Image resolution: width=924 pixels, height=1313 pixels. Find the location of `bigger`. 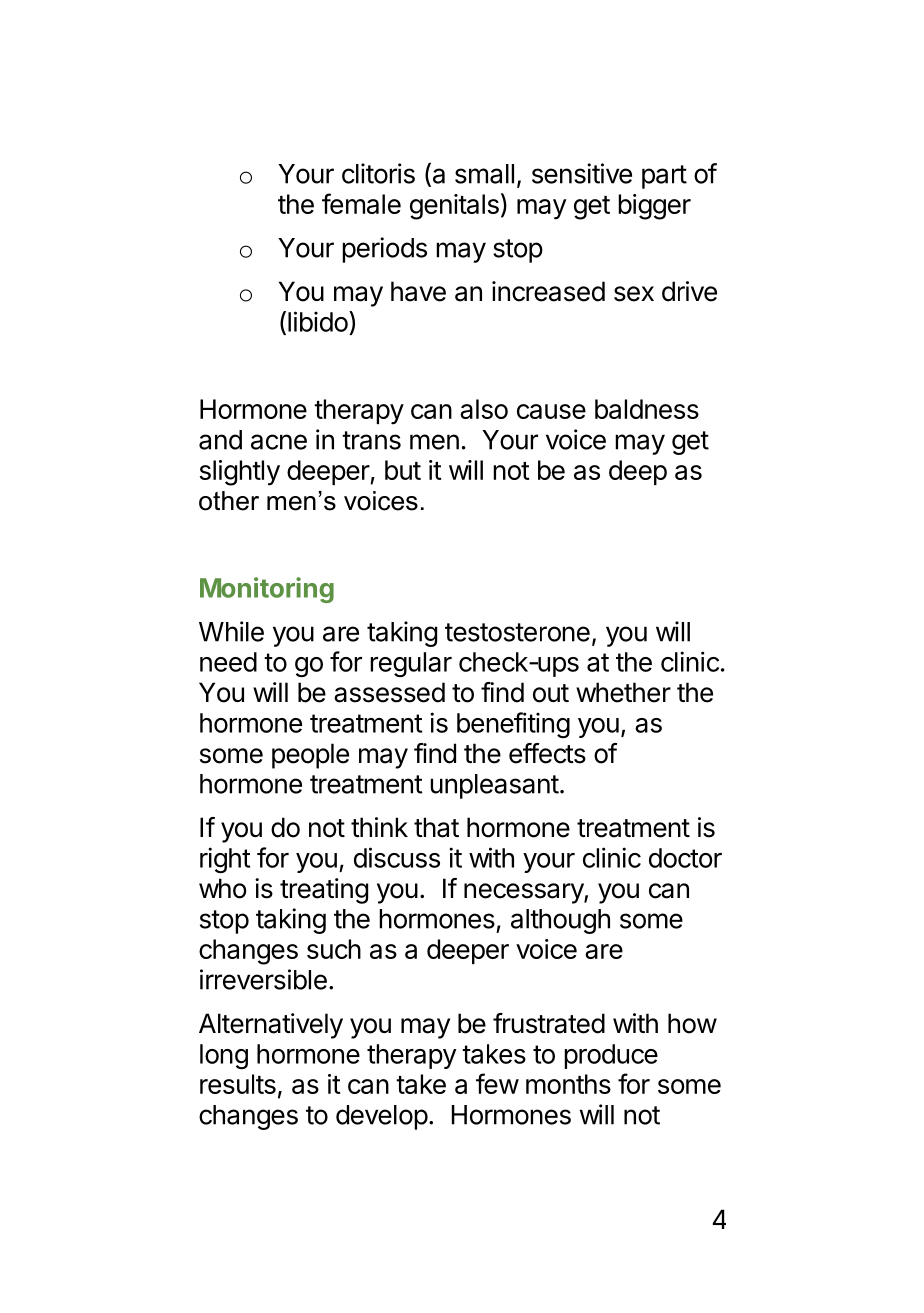

bigger is located at coordinates (654, 207).
